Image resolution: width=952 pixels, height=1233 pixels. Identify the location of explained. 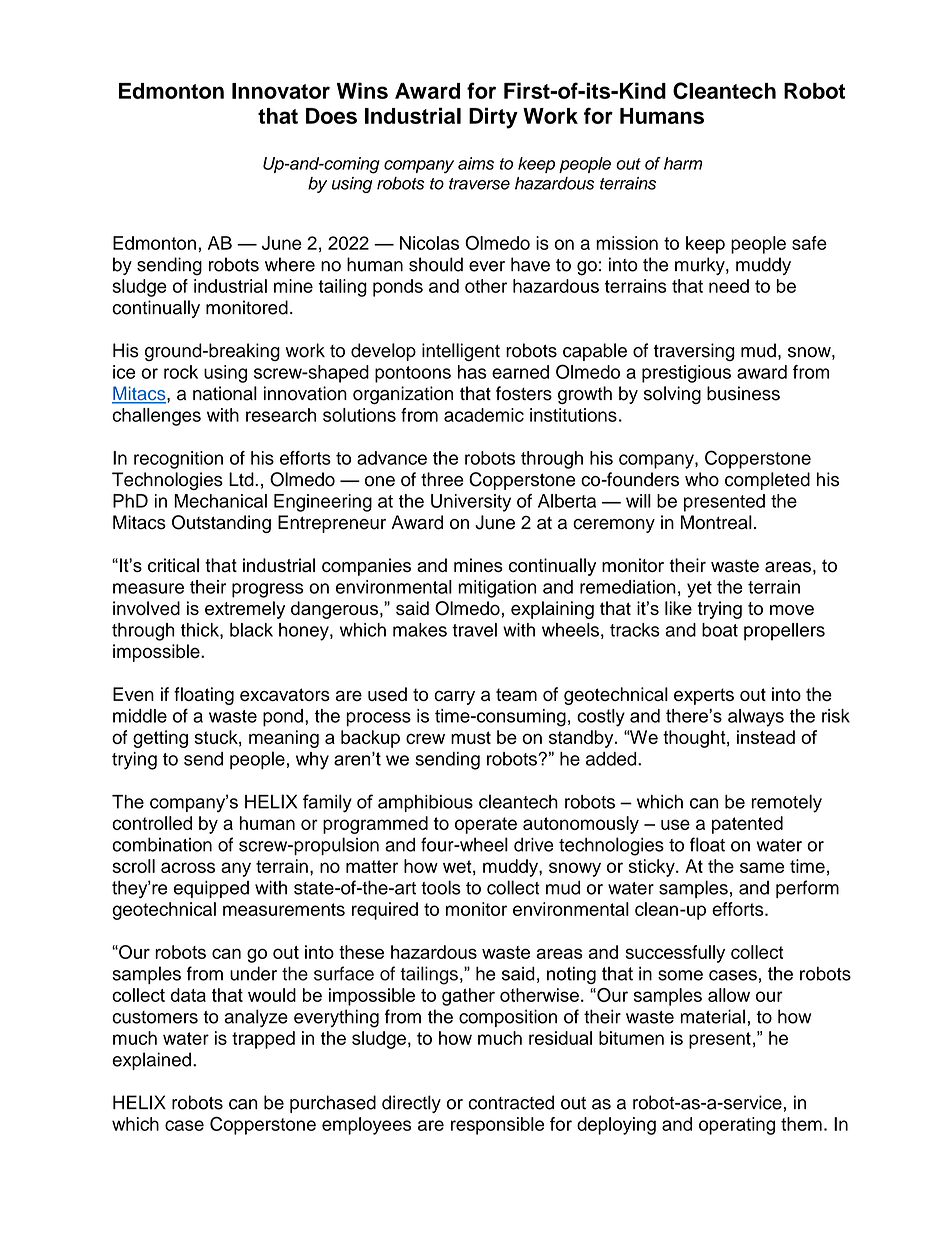
(151, 1061).
